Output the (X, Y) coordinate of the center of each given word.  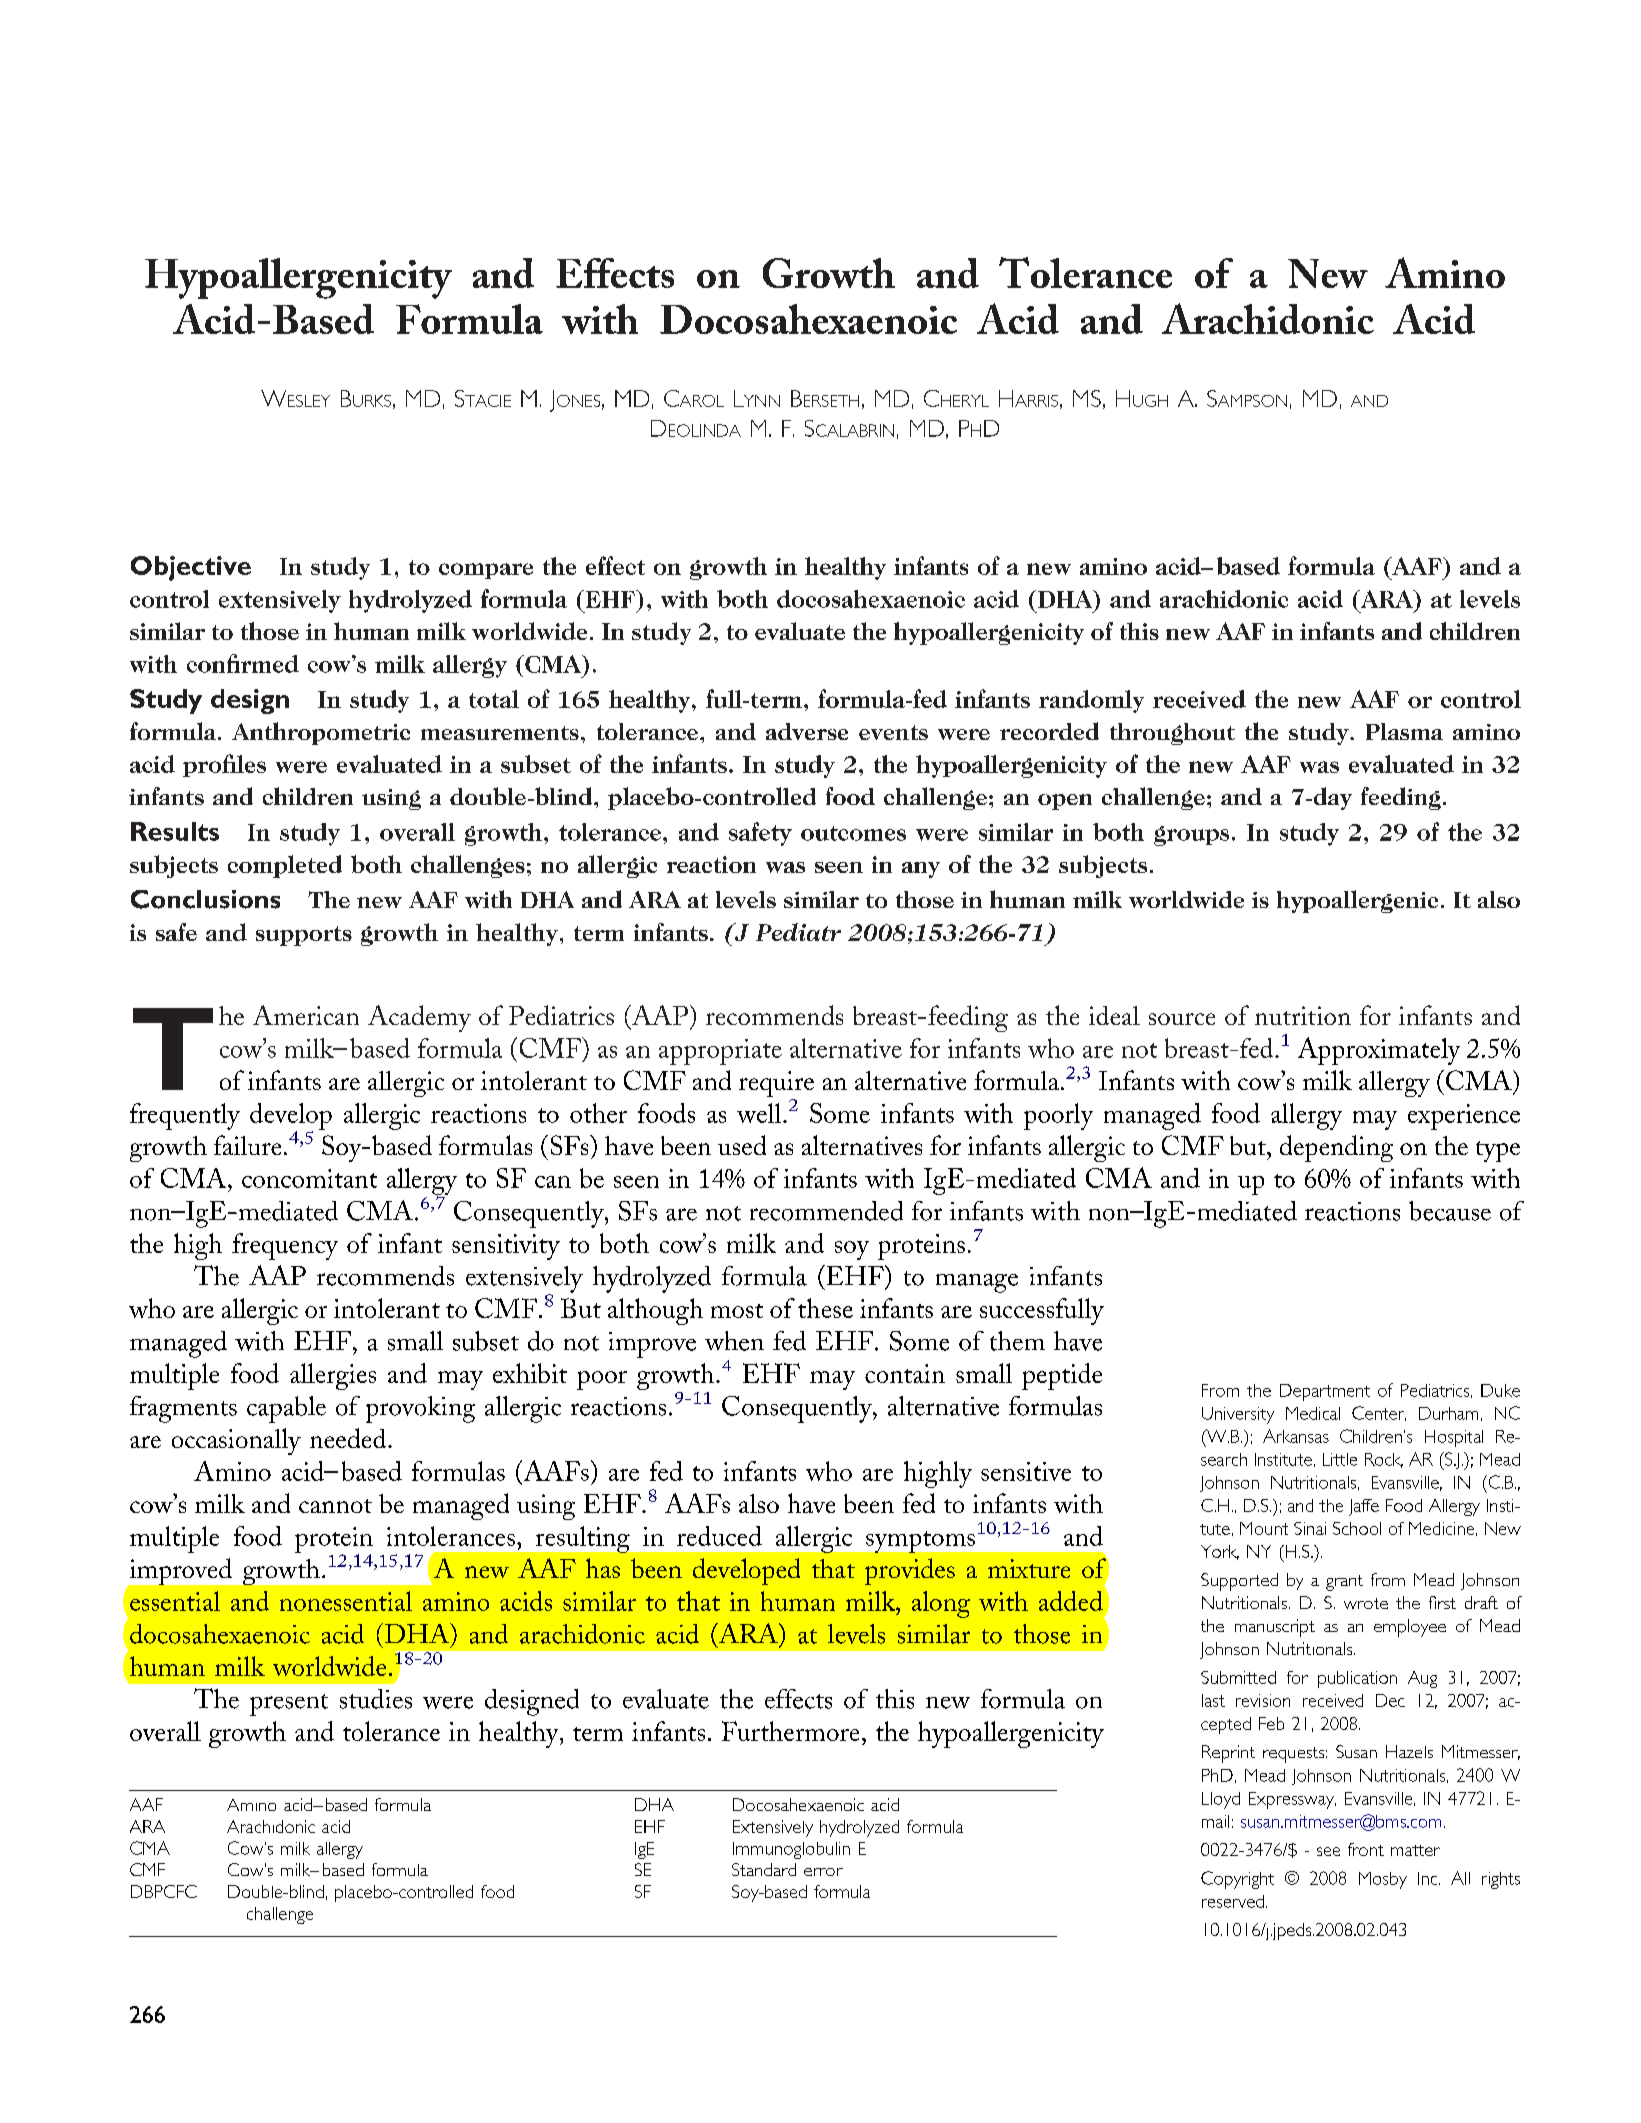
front (1366, 1849)
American (306, 1015)
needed (349, 1438)
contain (905, 1373)
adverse (807, 731)
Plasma (1404, 731)
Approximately (1379, 1051)
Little (1340, 1459)
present (289, 1705)
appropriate (720, 1052)
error (823, 1872)
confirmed (243, 663)
